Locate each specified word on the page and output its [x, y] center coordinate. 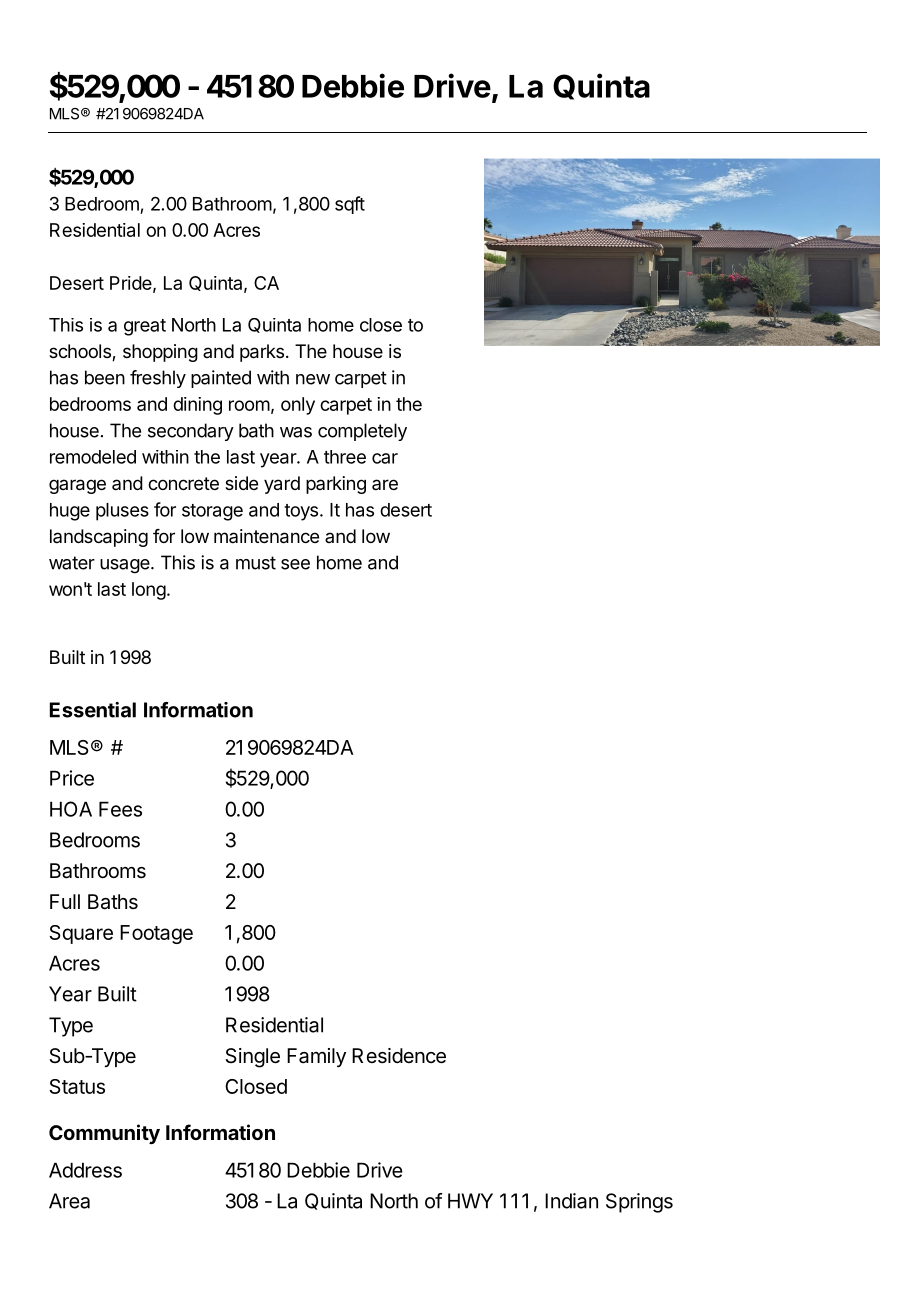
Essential [93, 710]
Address [85, 1170]
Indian [571, 1201]
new [313, 379]
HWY [470, 1201]
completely [362, 432]
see [295, 564]
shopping [160, 353]
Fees [120, 809]
